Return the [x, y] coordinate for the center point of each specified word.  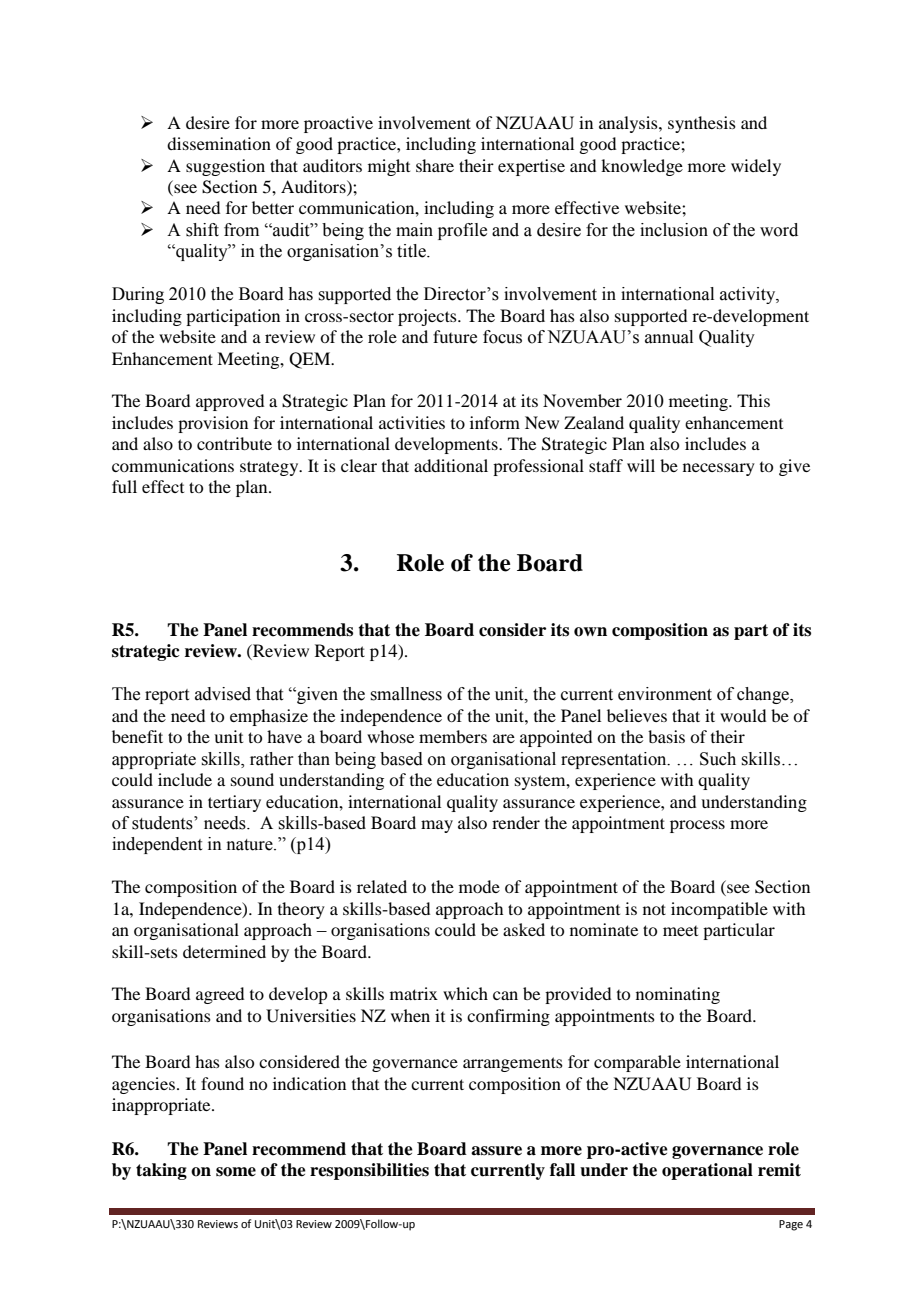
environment [665, 694]
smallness [406, 694]
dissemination [219, 143]
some [236, 1172]
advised [223, 694]
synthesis [702, 124]
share [435, 165]
